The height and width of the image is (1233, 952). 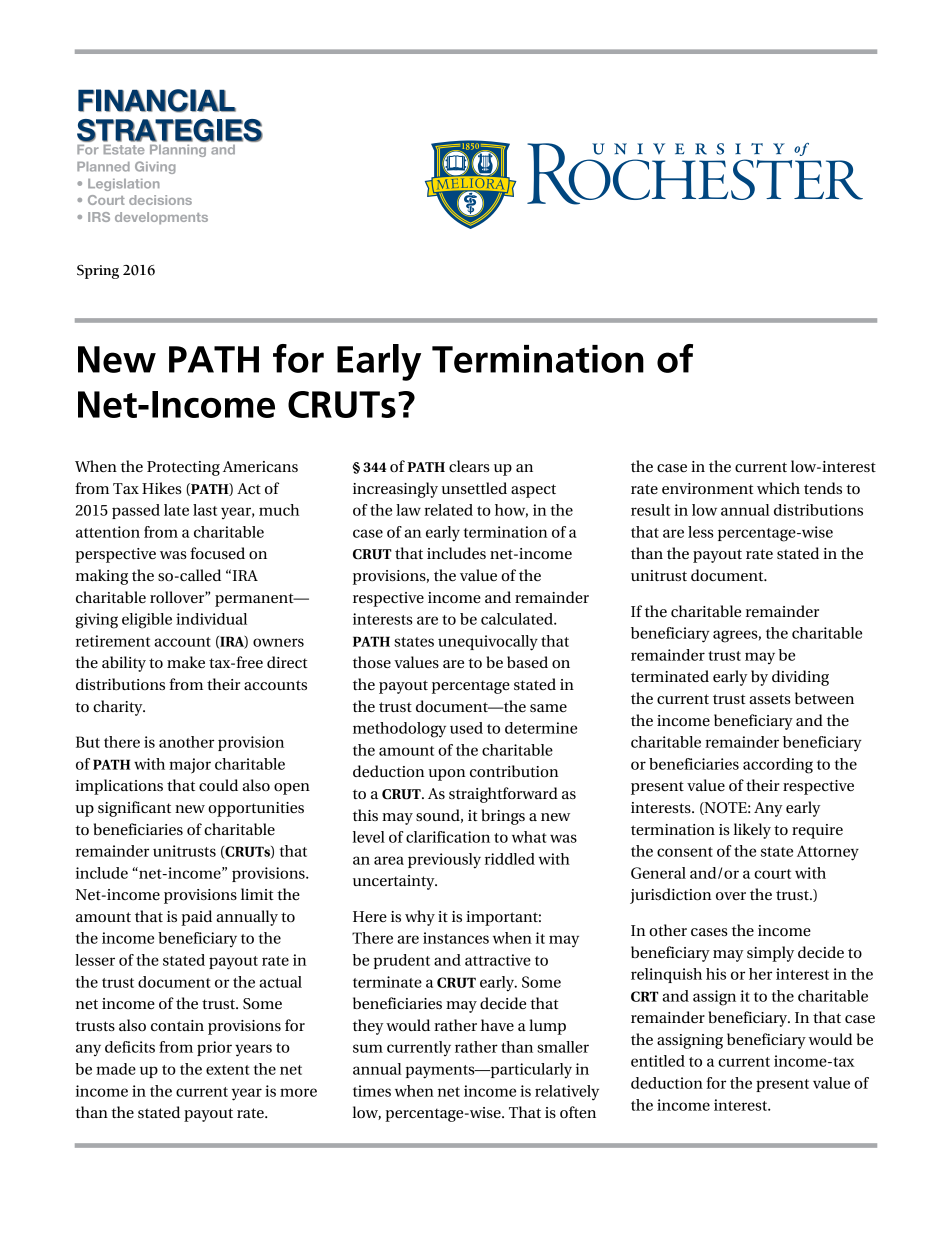 What do you see at coordinates (160, 200) in the image?
I see `decisions` at bounding box center [160, 200].
